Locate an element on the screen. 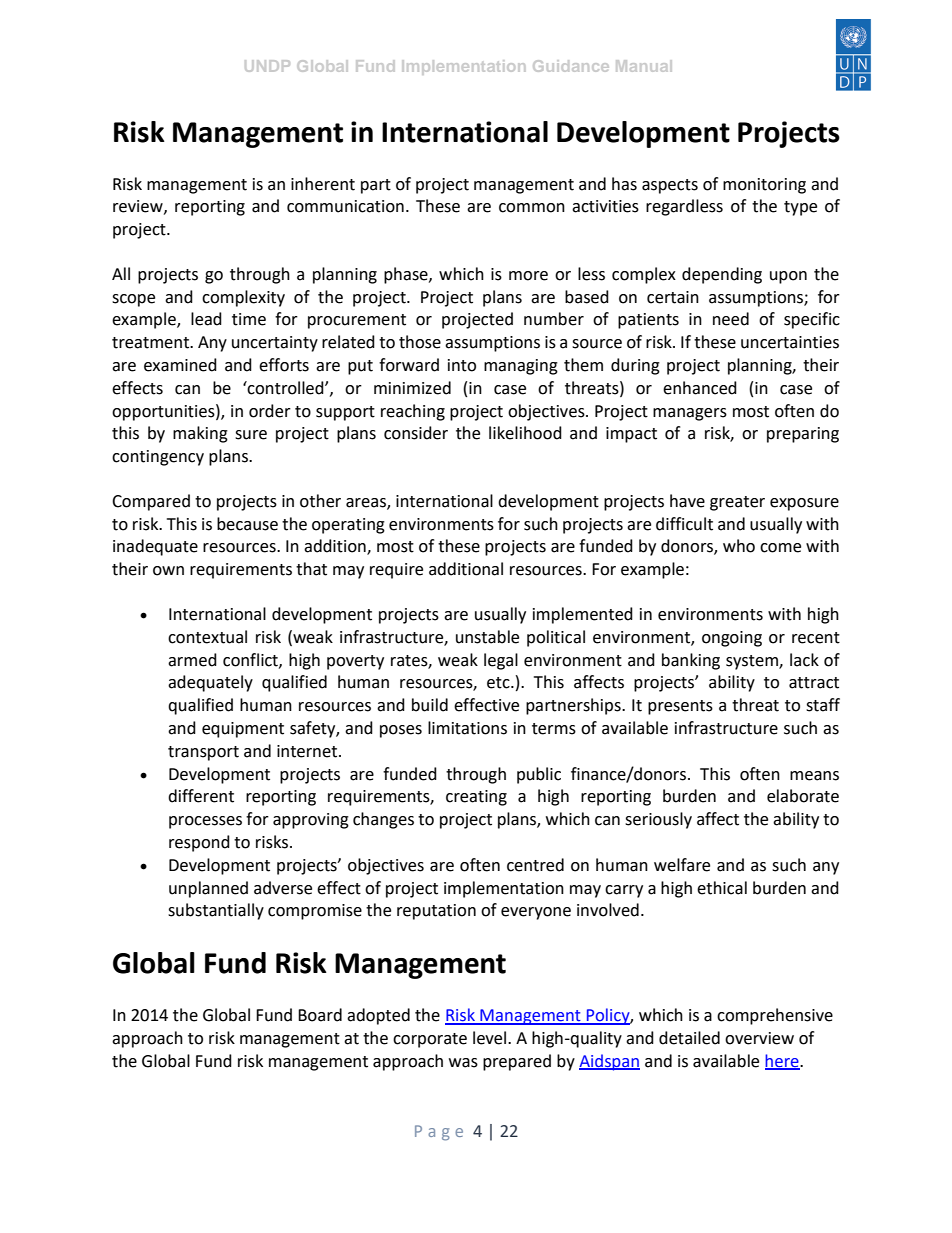 The image size is (952, 1233). Guidance is located at coordinates (571, 66).
